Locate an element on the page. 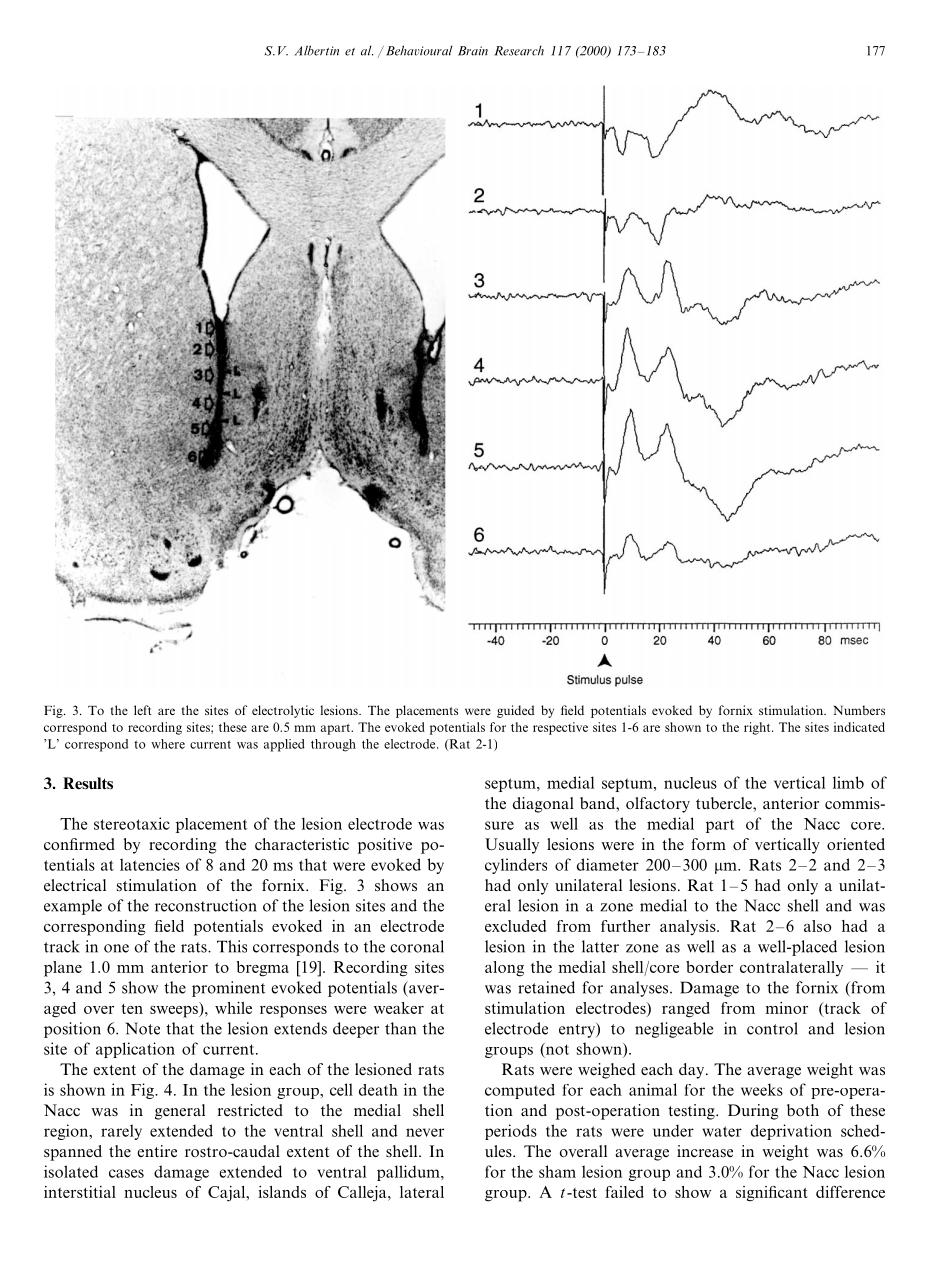 The width and height of the image is (926, 1288). cylinders is located at coordinates (516, 866).
